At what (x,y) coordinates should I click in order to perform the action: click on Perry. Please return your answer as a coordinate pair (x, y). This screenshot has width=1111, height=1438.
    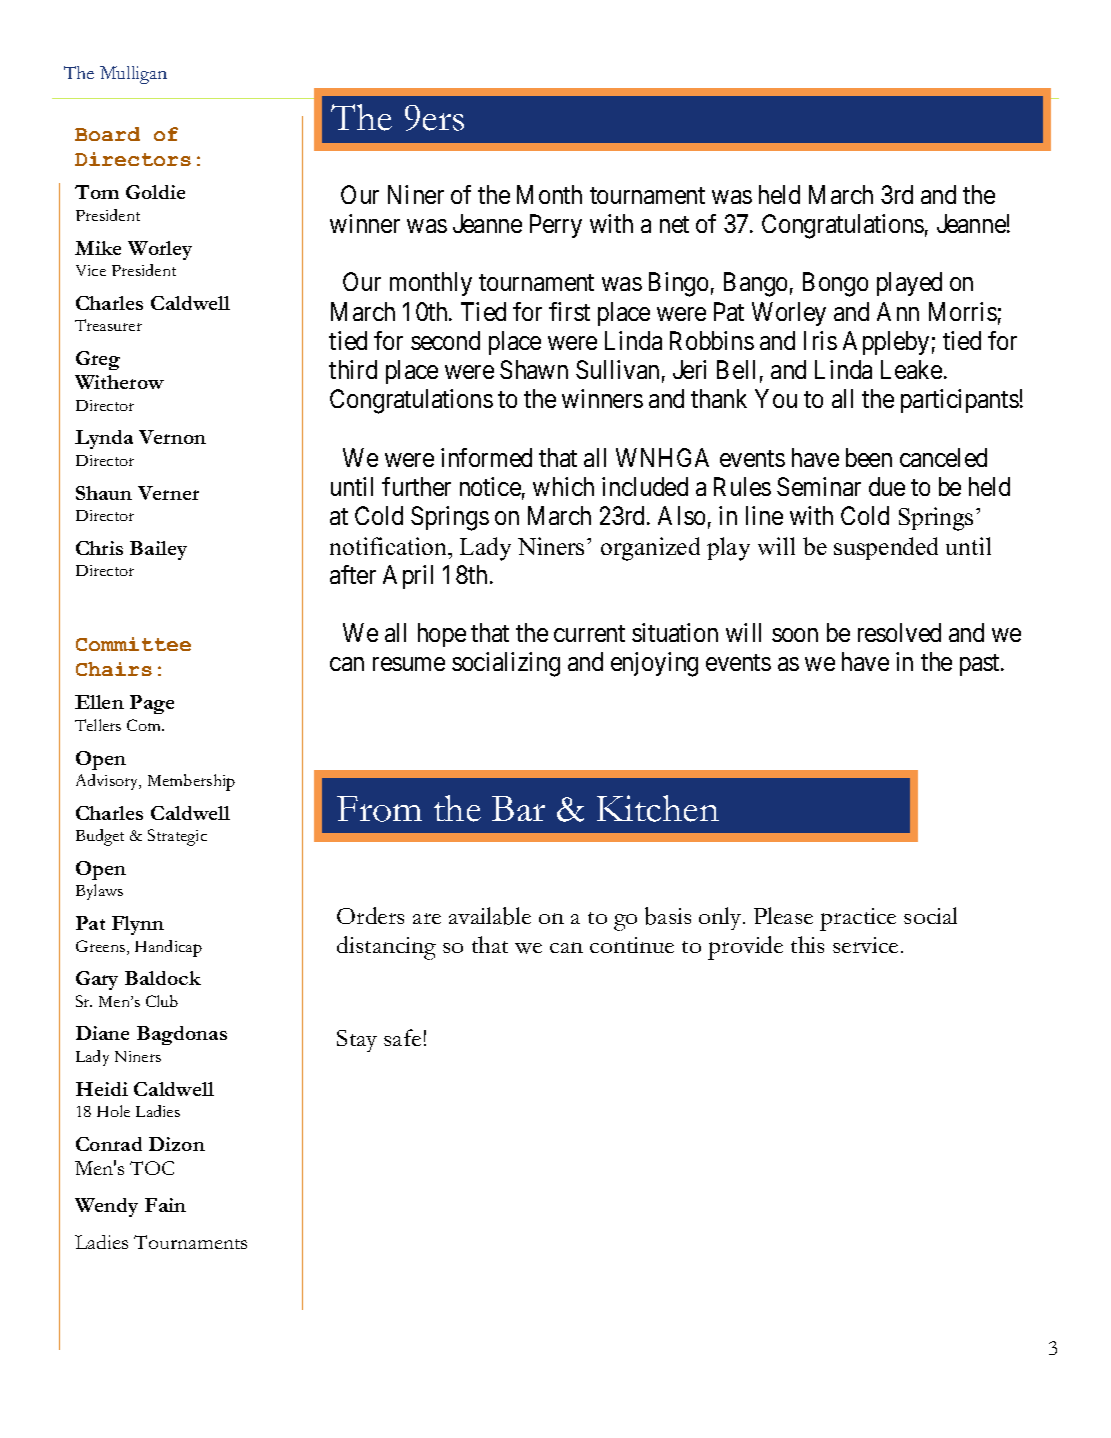
    Looking at the image, I should click on (556, 226).
